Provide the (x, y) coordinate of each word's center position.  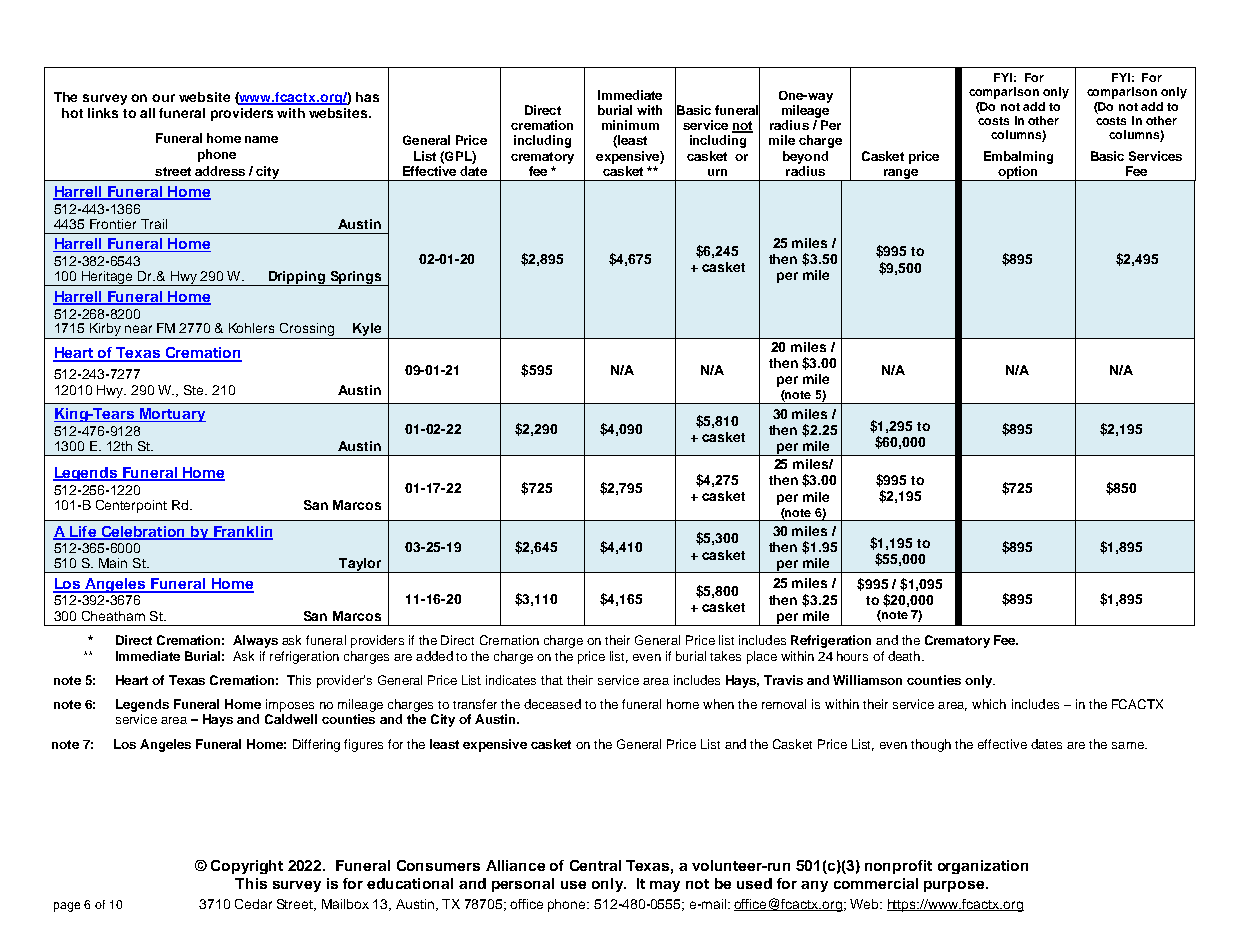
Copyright (247, 867)
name (261, 139)
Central (595, 865)
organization (983, 867)
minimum (630, 125)
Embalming (1018, 157)
